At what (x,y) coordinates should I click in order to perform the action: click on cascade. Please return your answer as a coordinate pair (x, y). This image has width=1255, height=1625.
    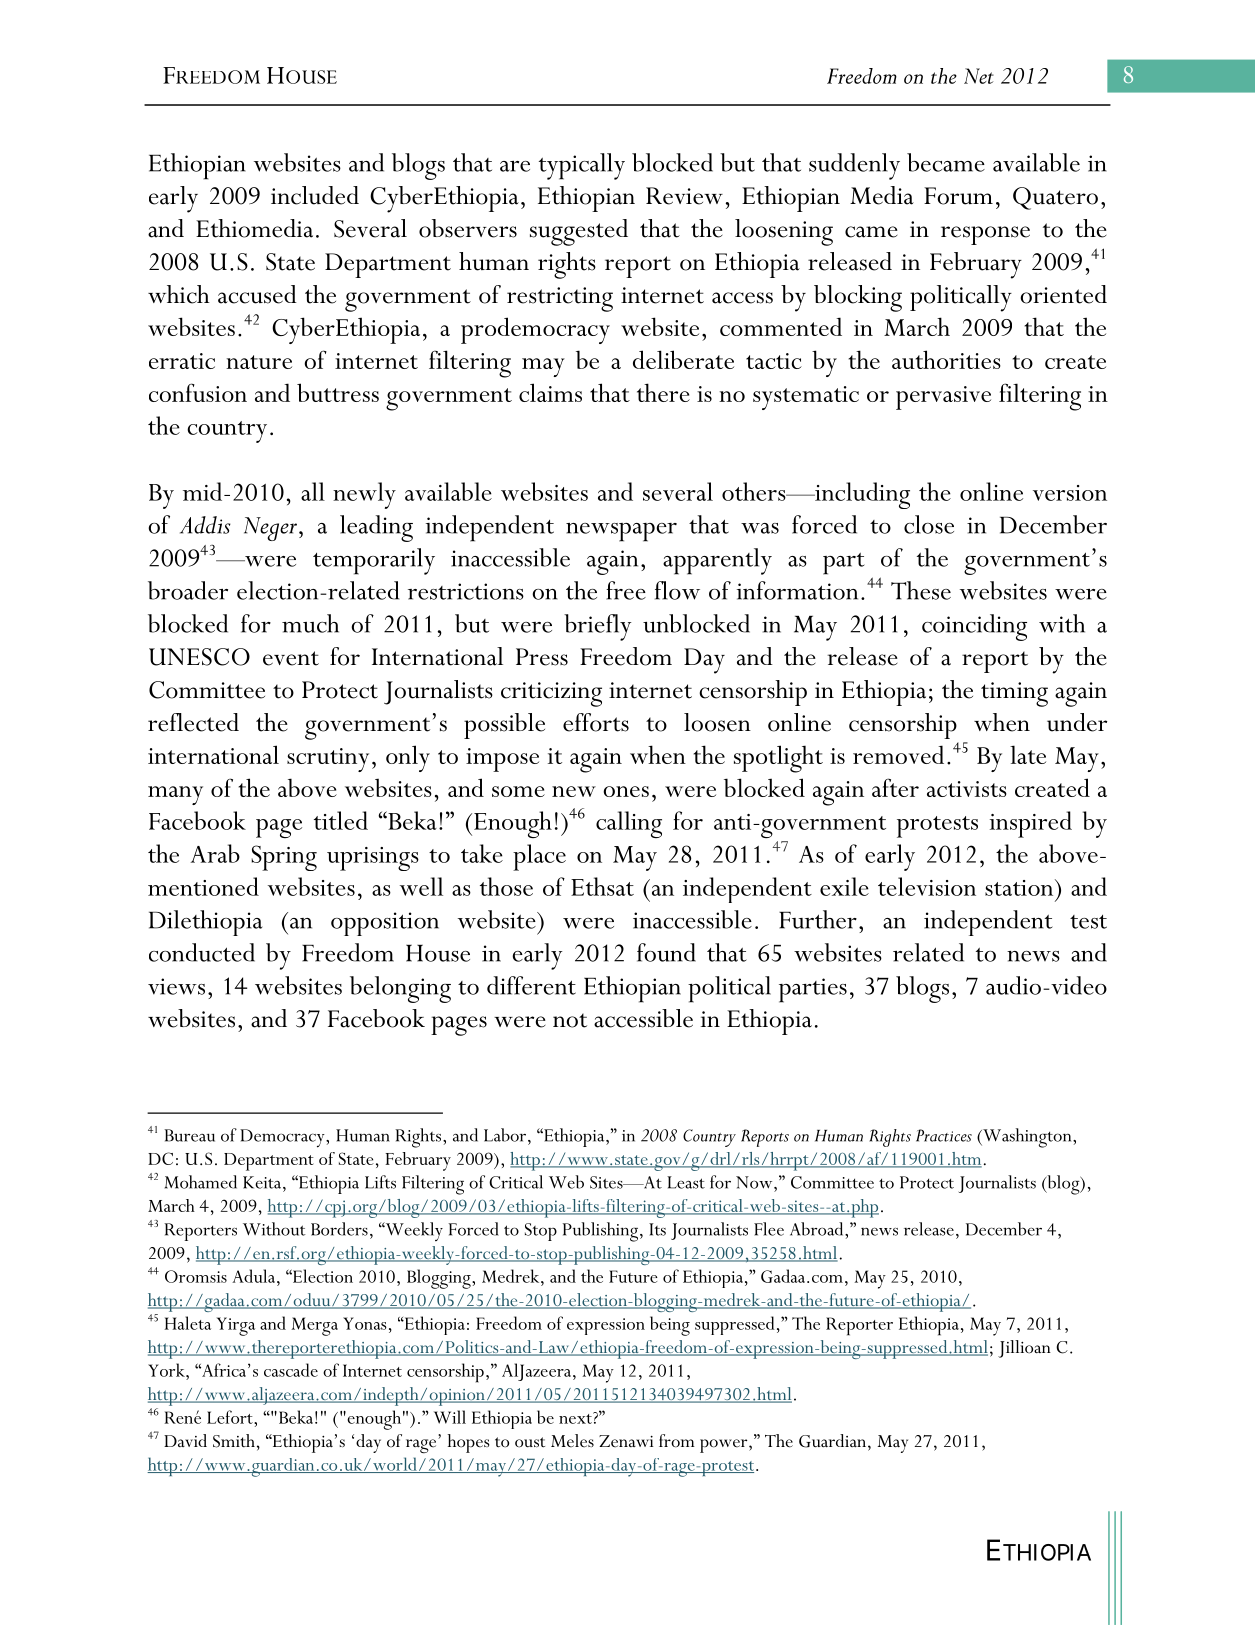
    Looking at the image, I should click on (291, 1370).
